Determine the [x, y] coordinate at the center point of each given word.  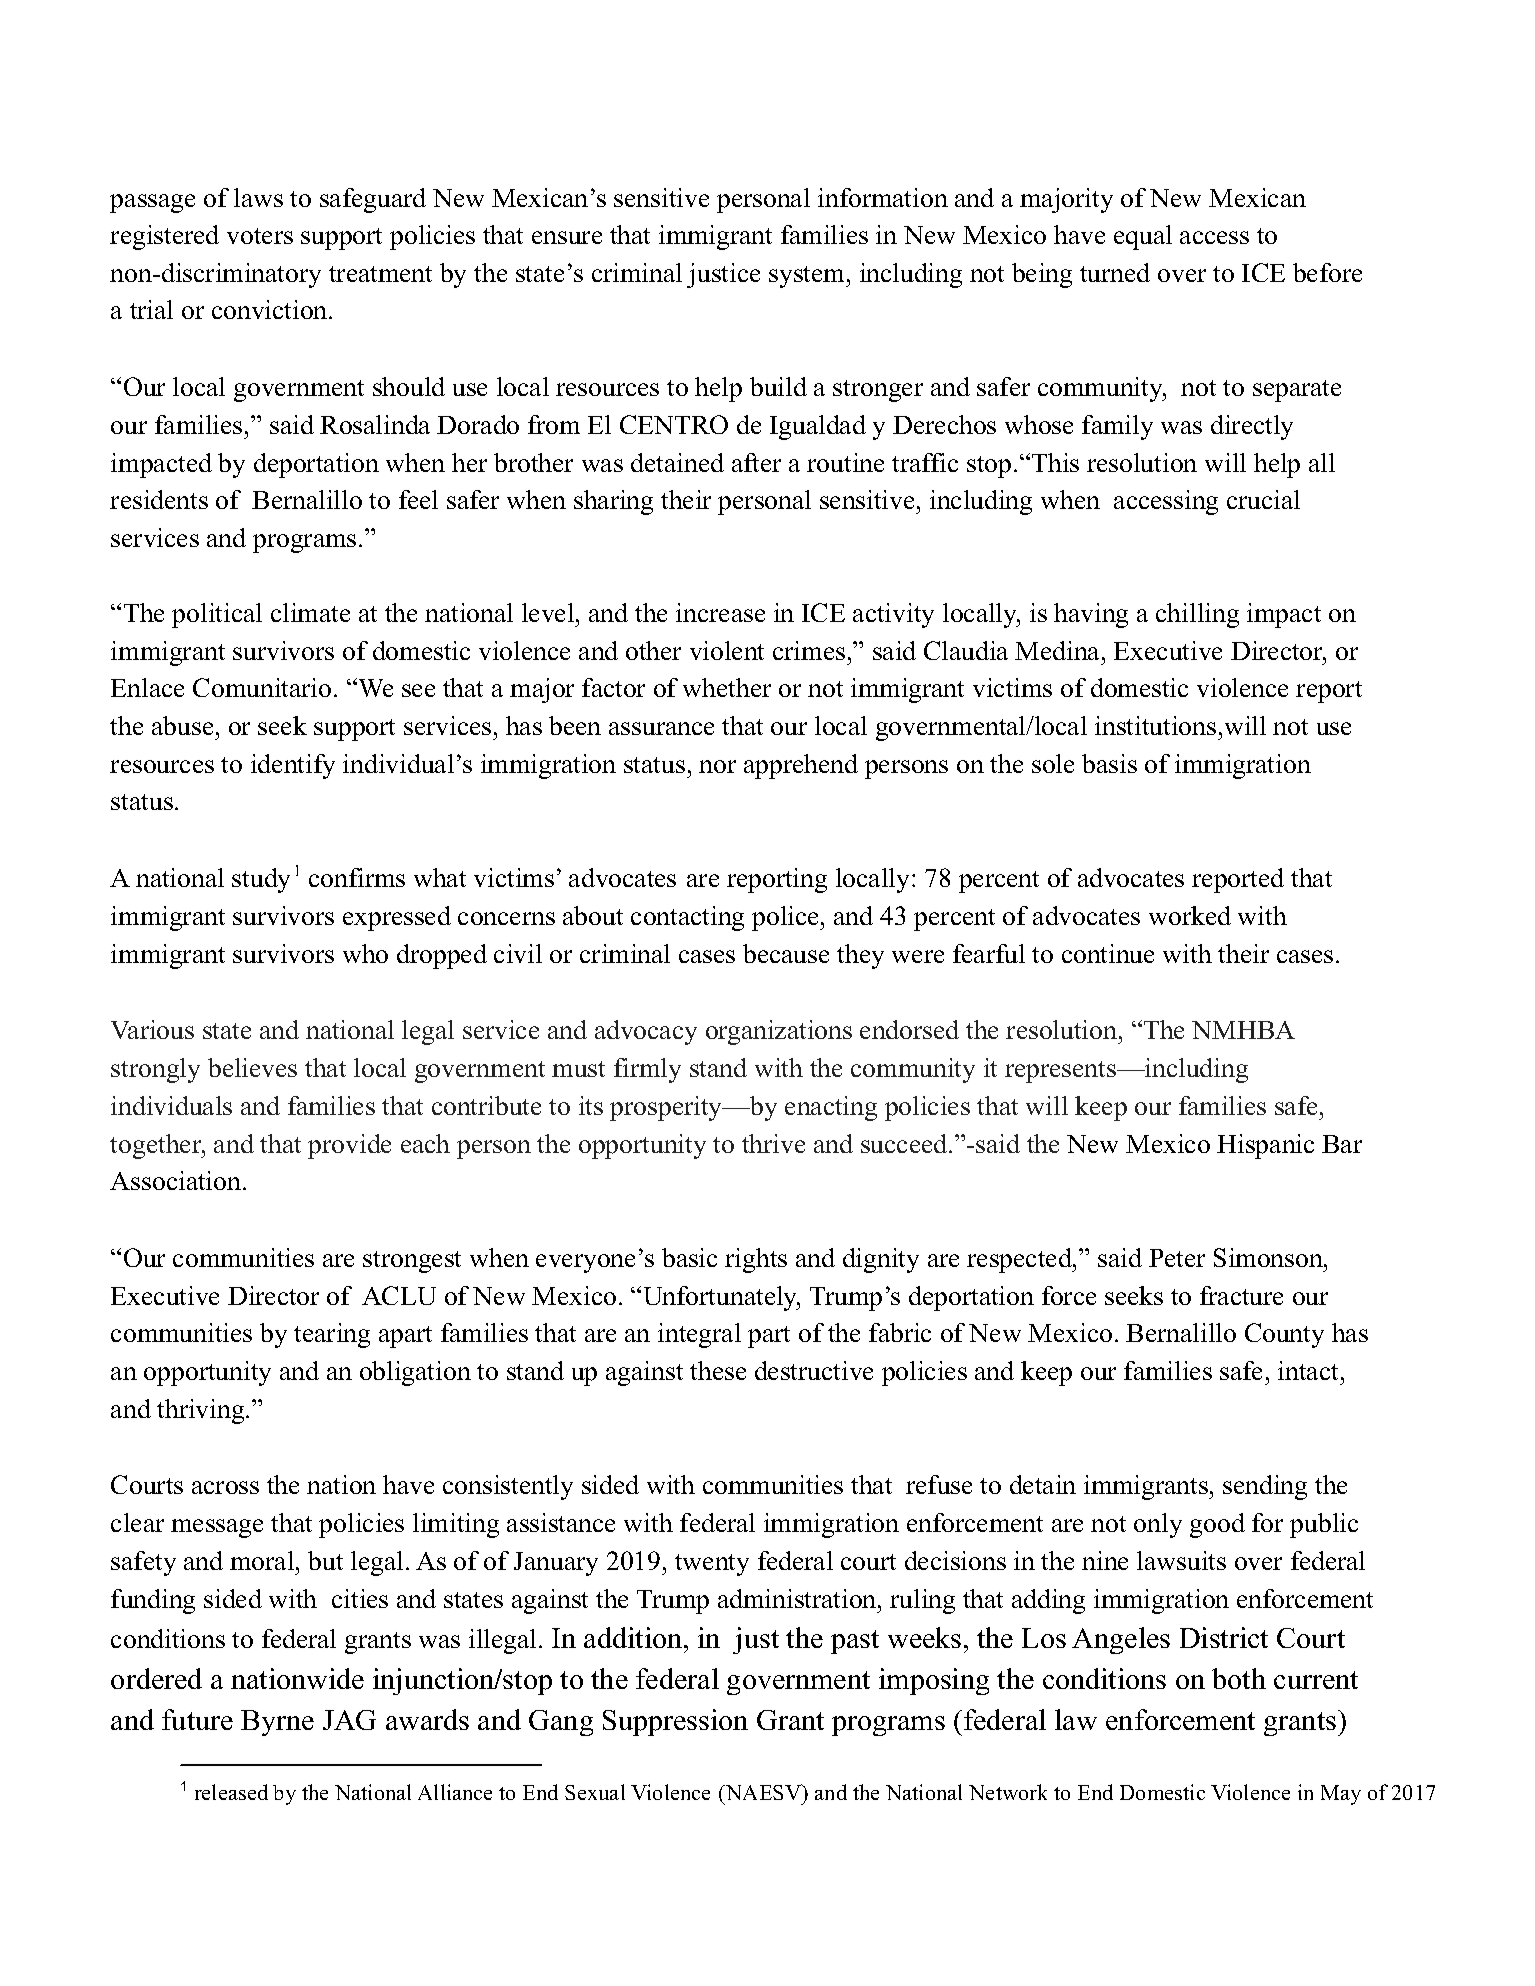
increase [720, 612]
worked [1190, 915]
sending [1265, 1487]
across [225, 1487]
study [261, 880]
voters [260, 236]
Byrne [277, 1723]
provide [349, 1146]
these [718, 1370]
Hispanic [1265, 1146]
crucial [1263, 499]
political [217, 615]
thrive [773, 1143]
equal [1143, 237]
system [808, 277]
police [787, 918]
